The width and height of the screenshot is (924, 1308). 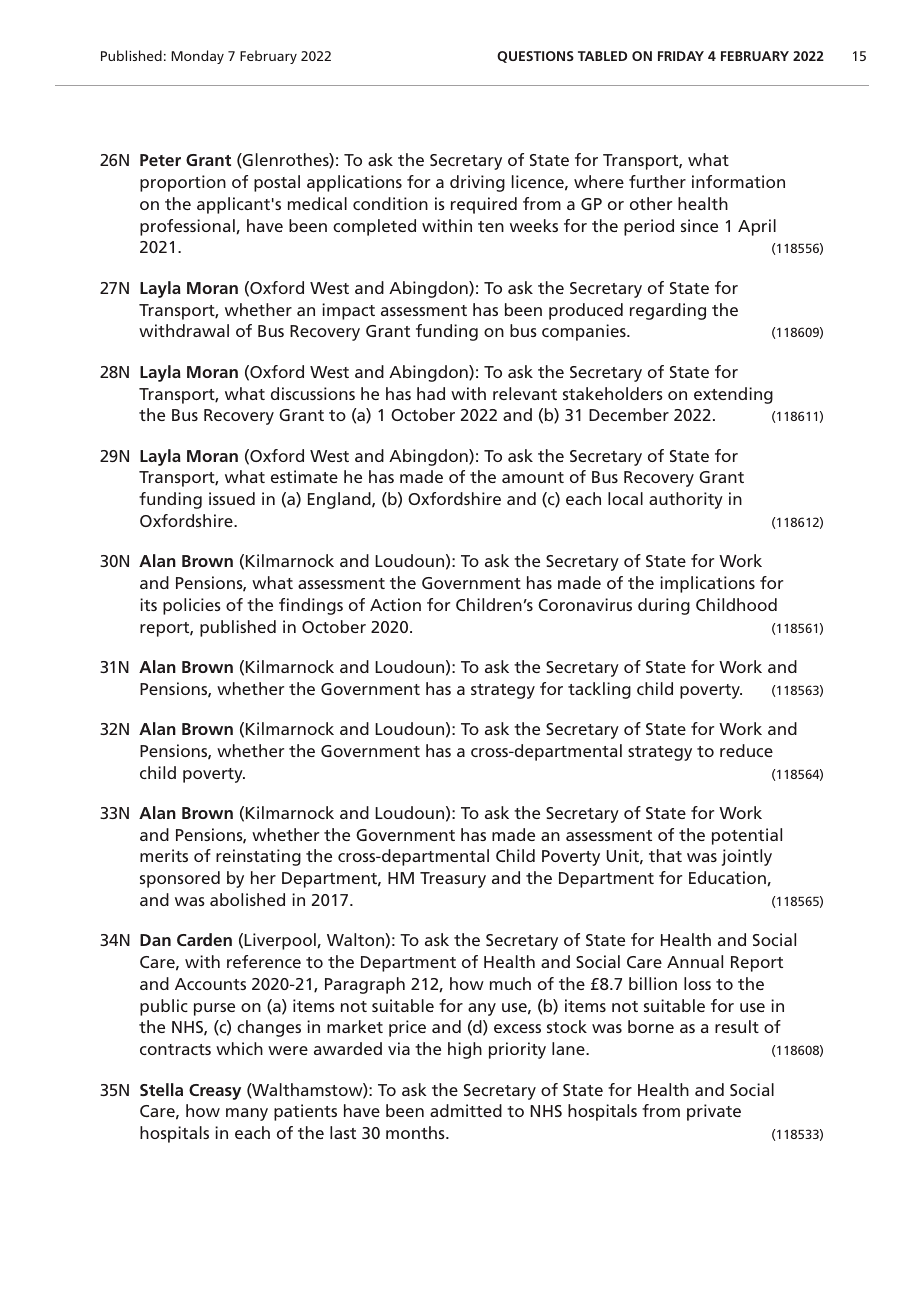 I want to click on Monday, so click(x=197, y=57).
